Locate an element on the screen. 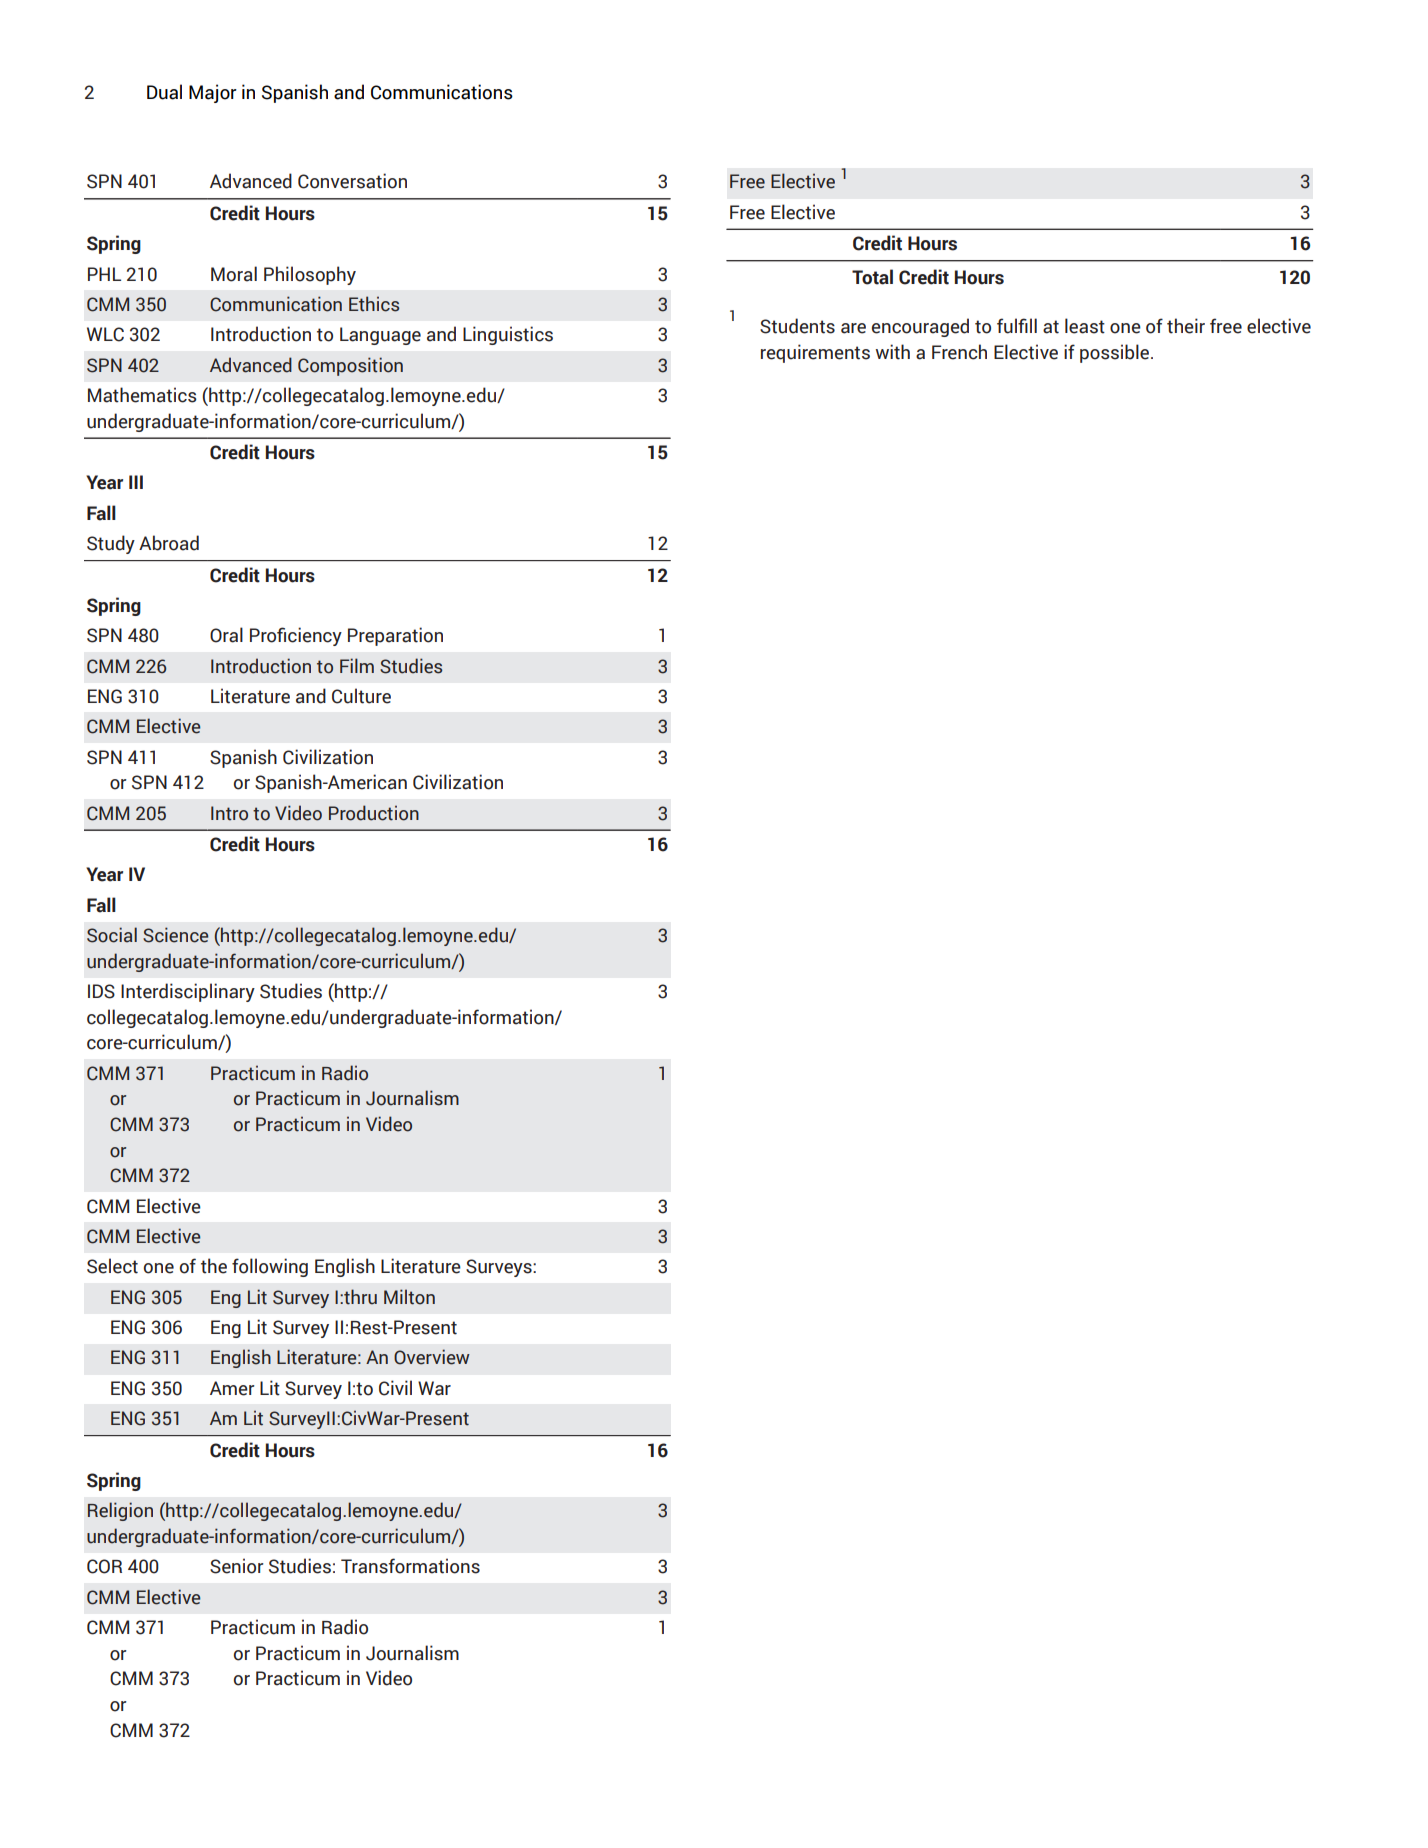 Image resolution: width=1428 pixels, height=1848 pixels. Overview is located at coordinates (432, 1357).
